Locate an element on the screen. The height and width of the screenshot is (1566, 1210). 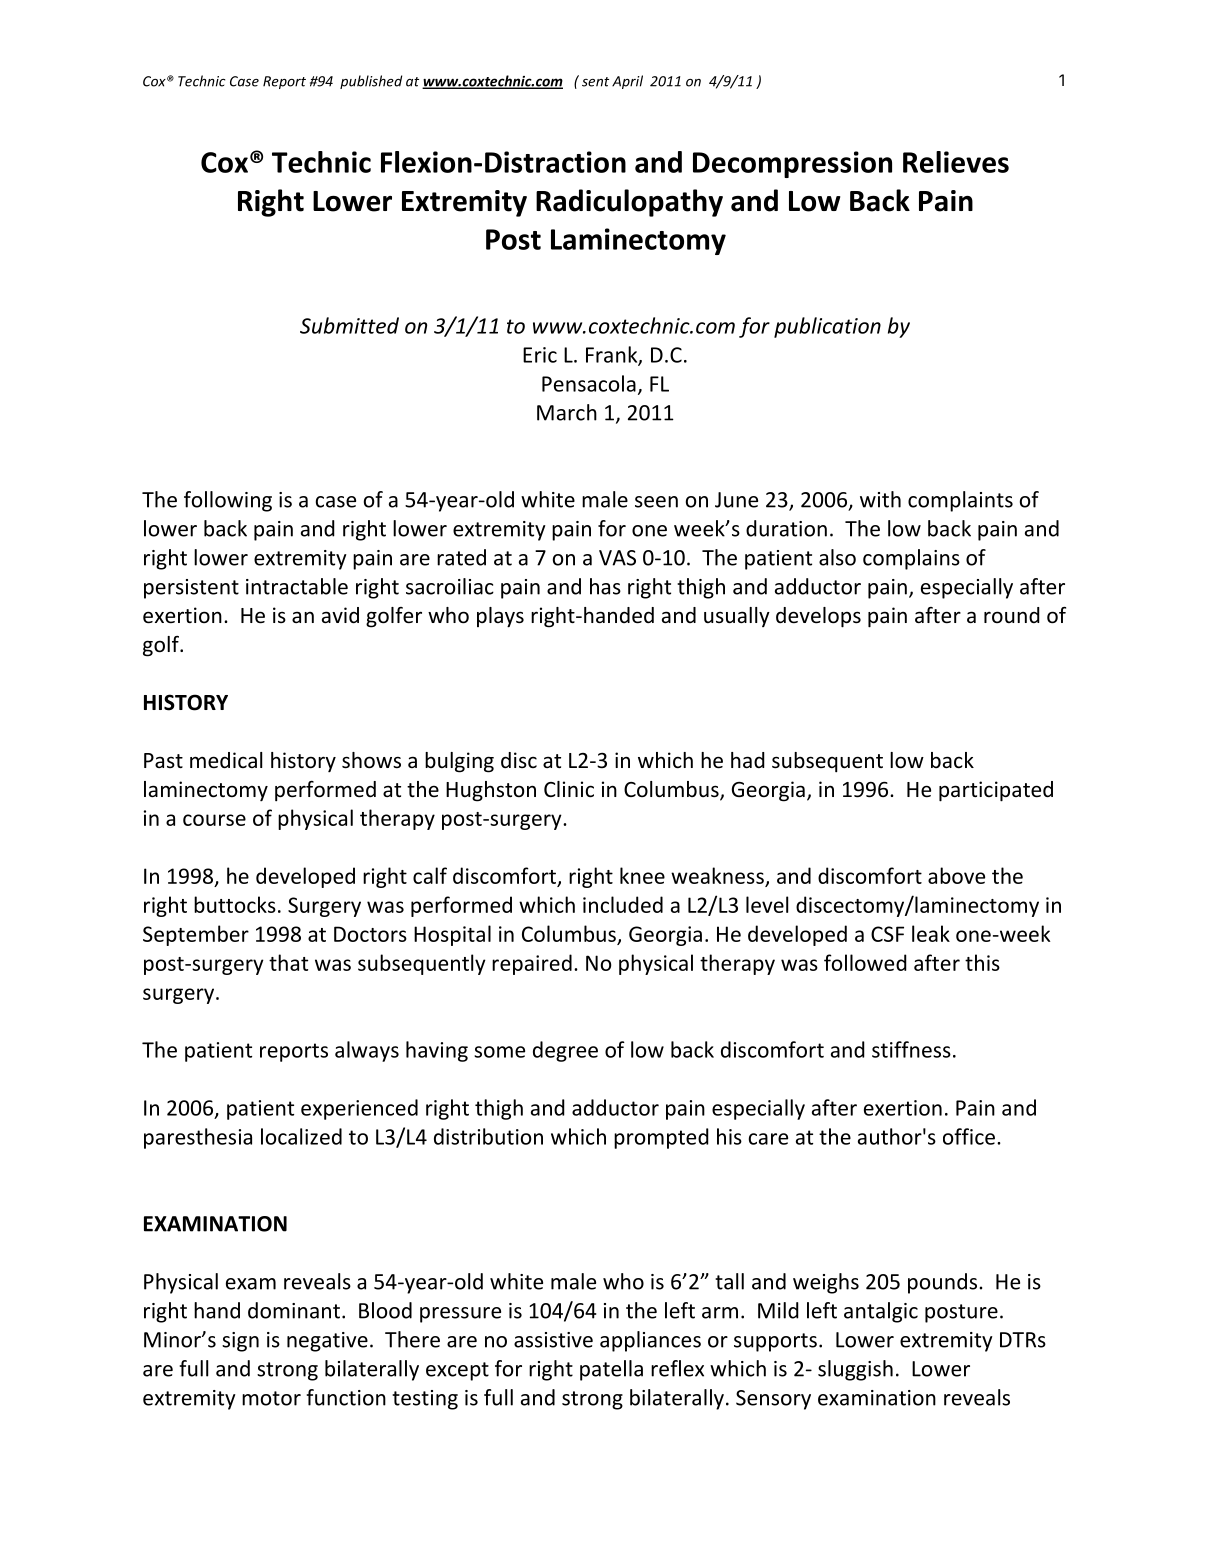
sign is located at coordinates (240, 1342).
